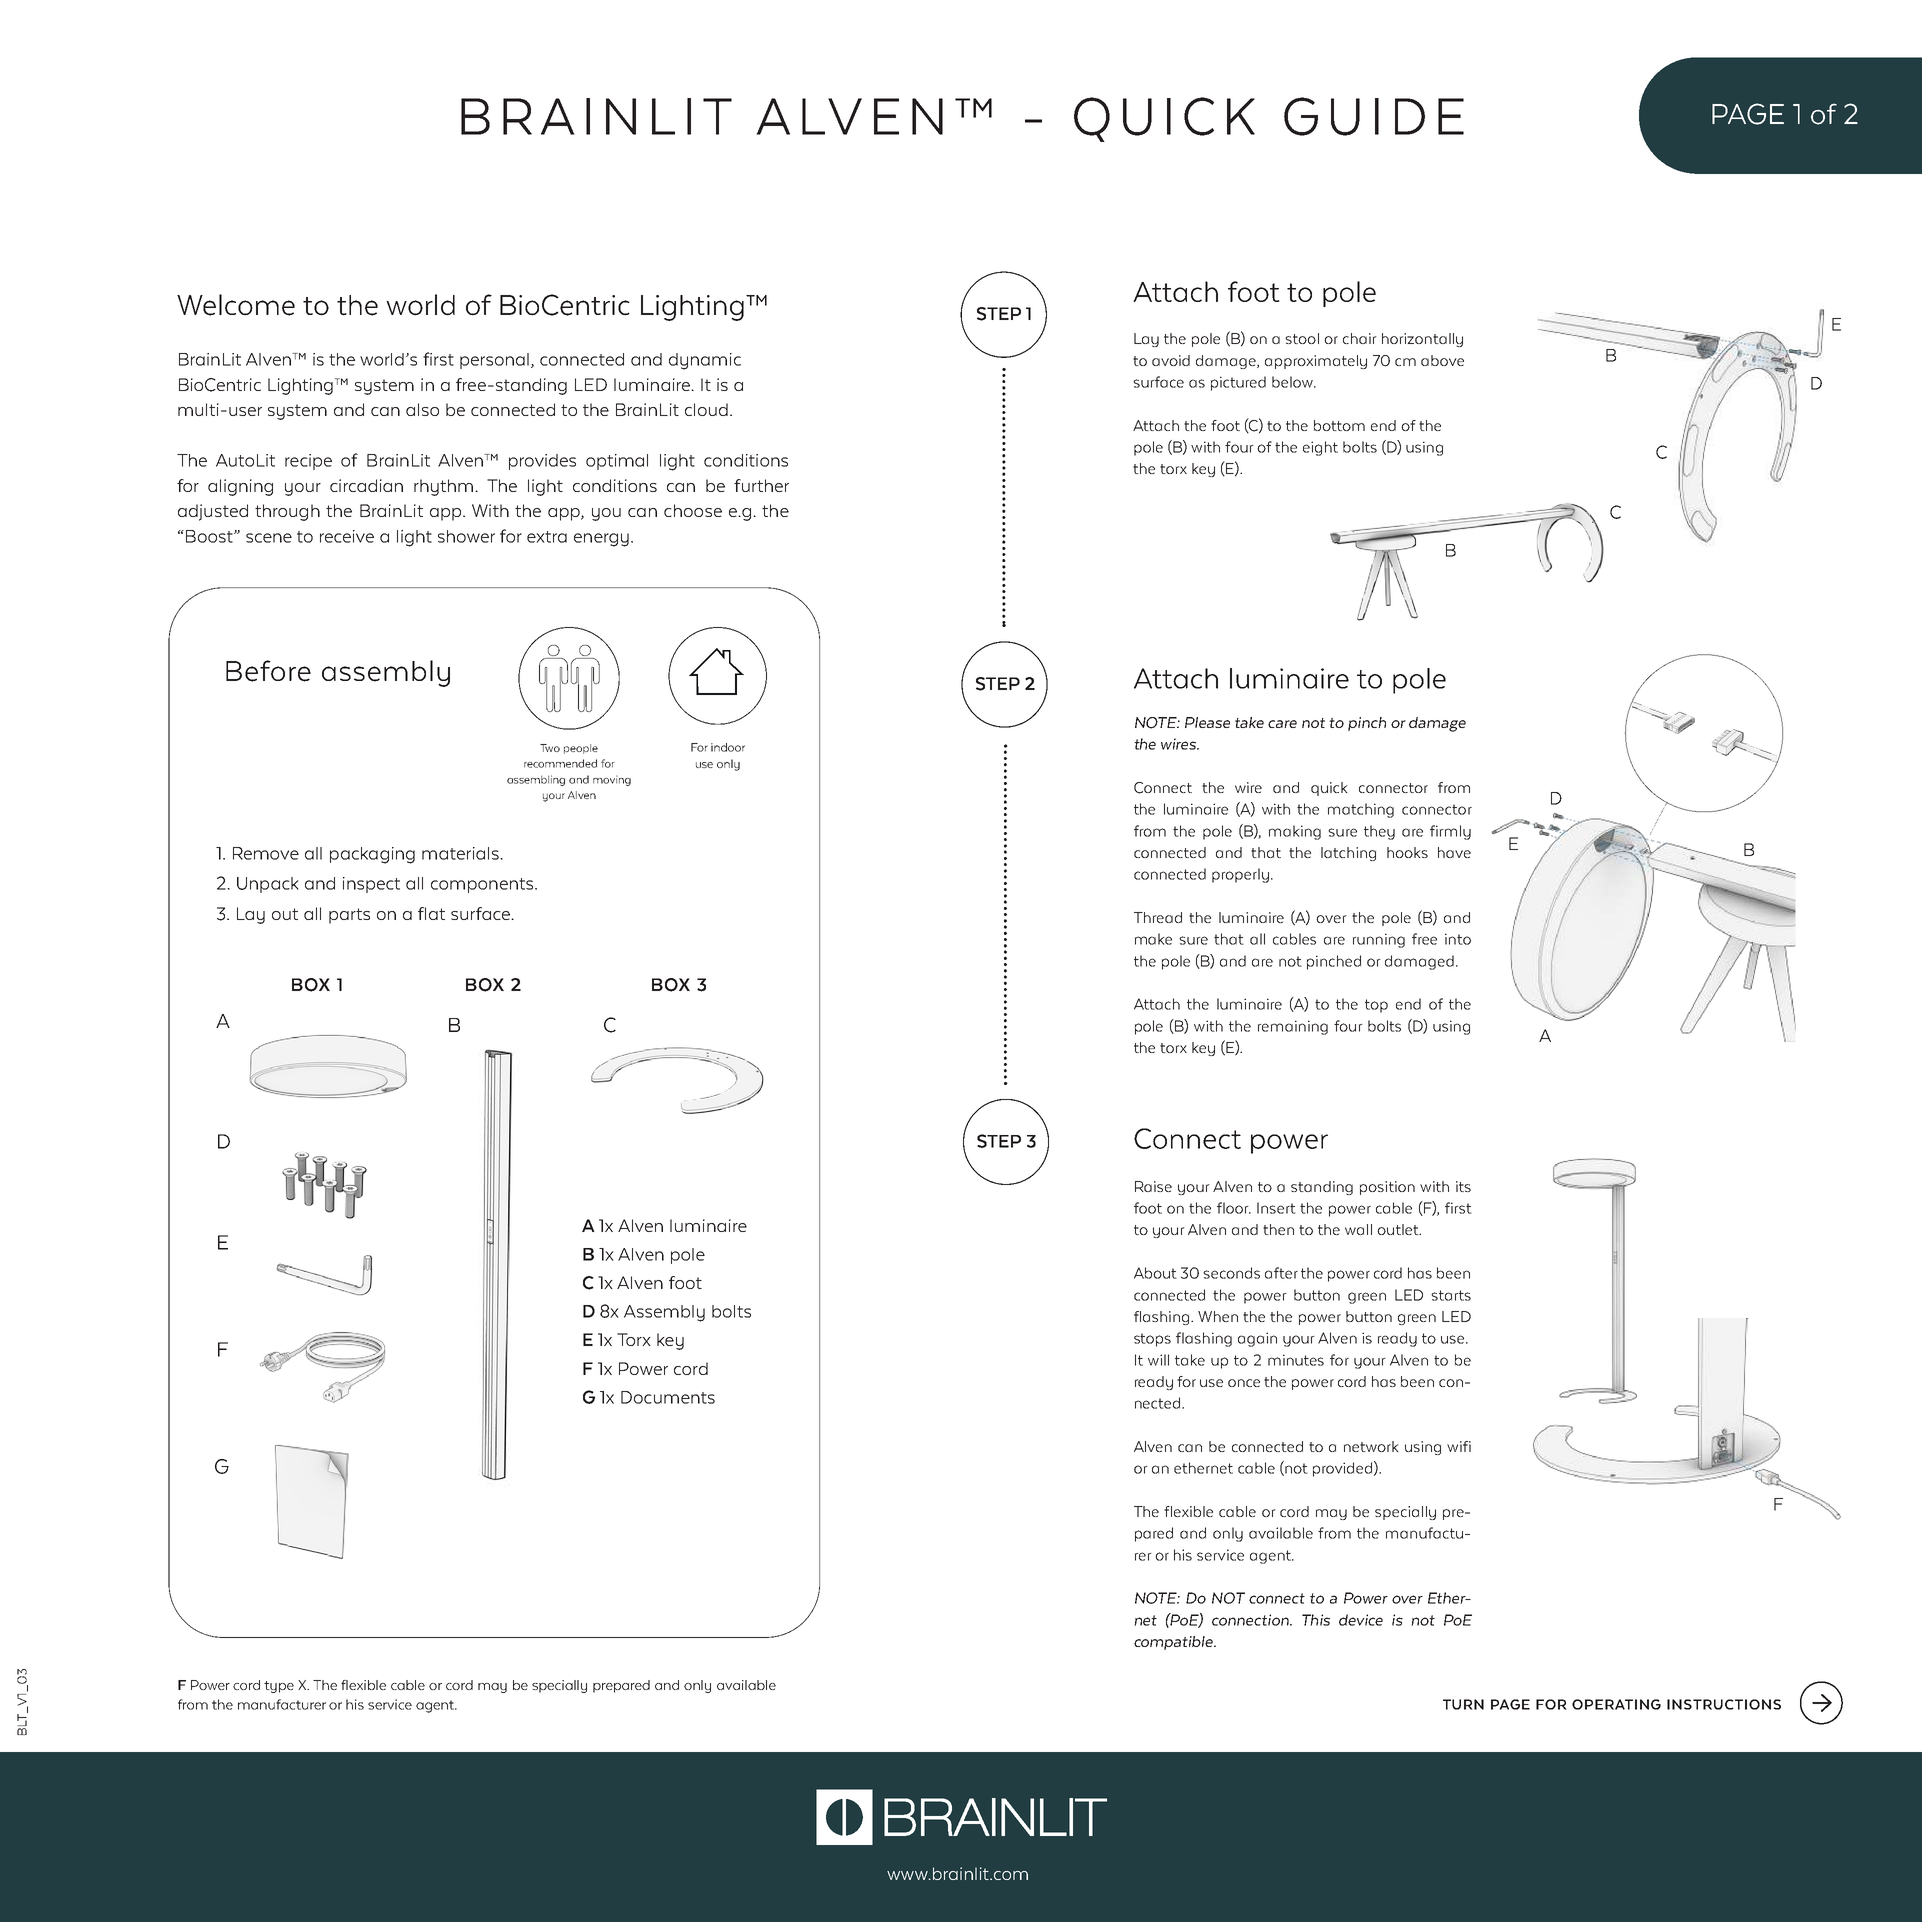 This document has width=1922, height=1922. What do you see at coordinates (1442, 360) in the document?
I see `above` at bounding box center [1442, 360].
